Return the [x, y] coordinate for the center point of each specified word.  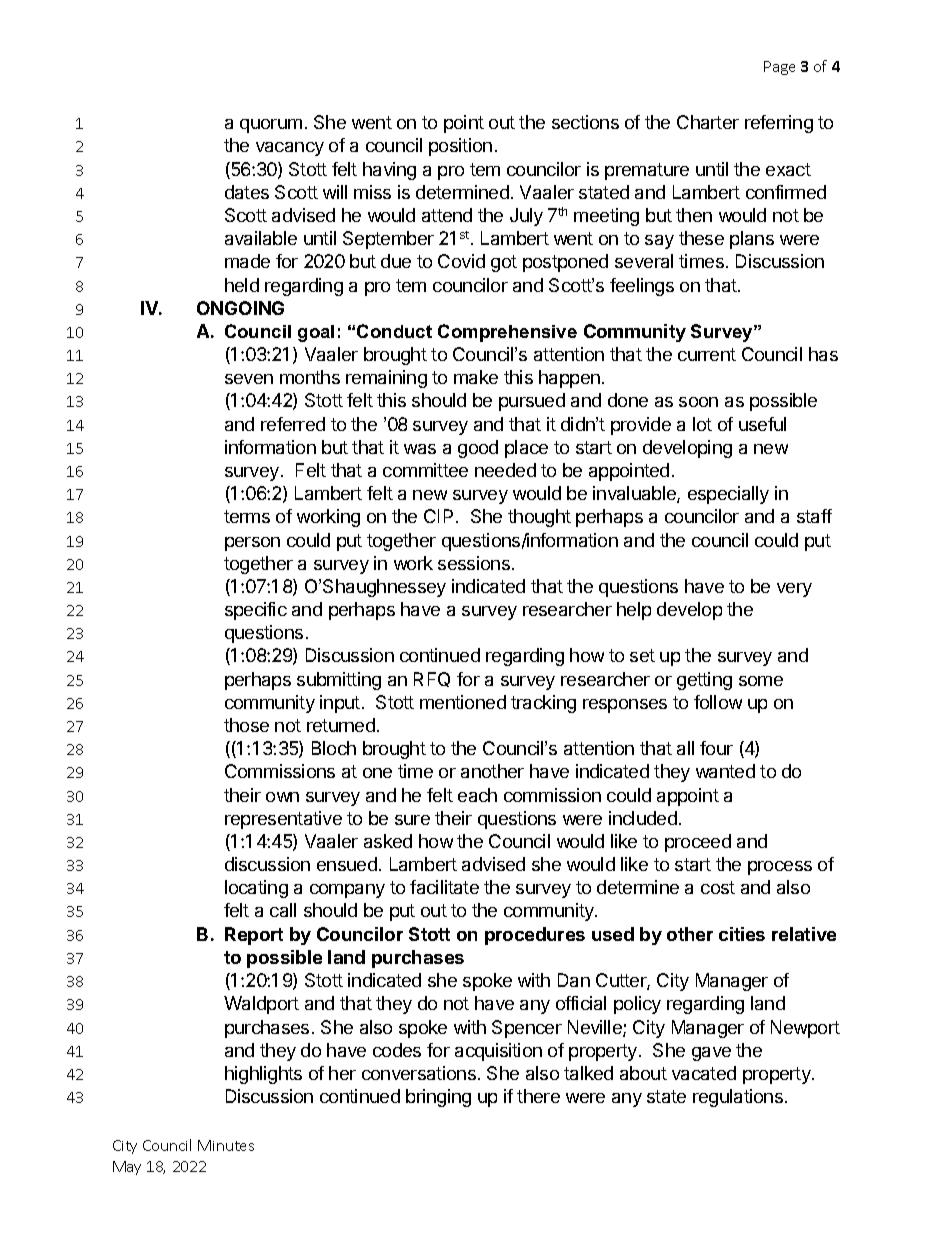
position [460, 147]
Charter [708, 122]
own [282, 797]
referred [293, 424]
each [477, 795]
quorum [271, 126]
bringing [438, 1098]
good [478, 449]
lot [702, 424]
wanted [725, 771]
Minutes [226, 1145]
